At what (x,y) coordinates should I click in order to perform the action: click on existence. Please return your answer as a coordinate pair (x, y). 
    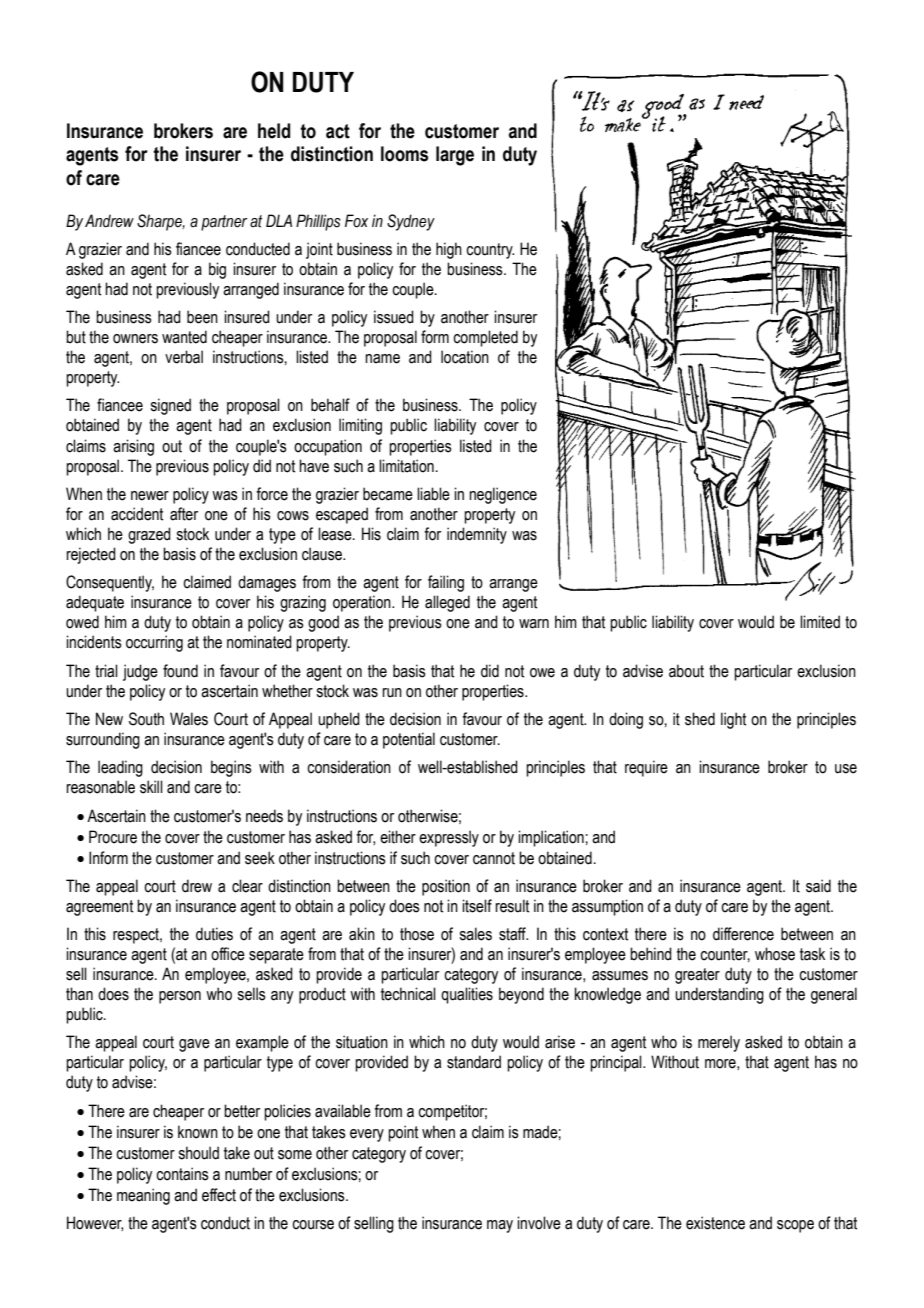
    Looking at the image, I should click on (715, 1223).
